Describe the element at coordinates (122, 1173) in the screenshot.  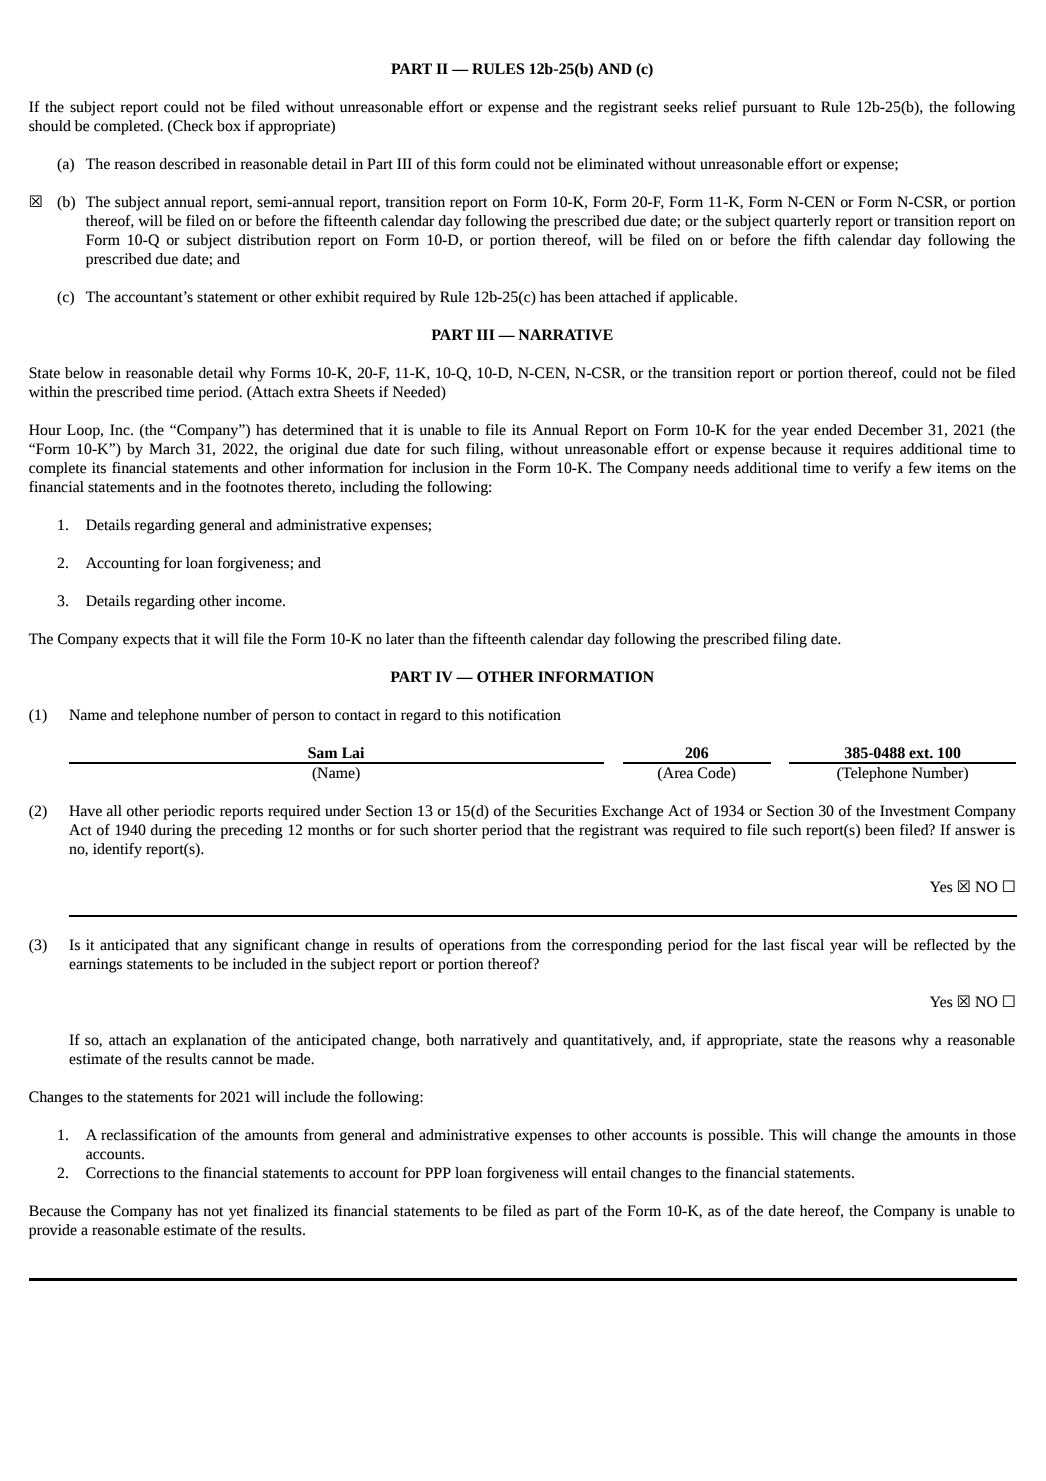
I see `Corrections` at that location.
